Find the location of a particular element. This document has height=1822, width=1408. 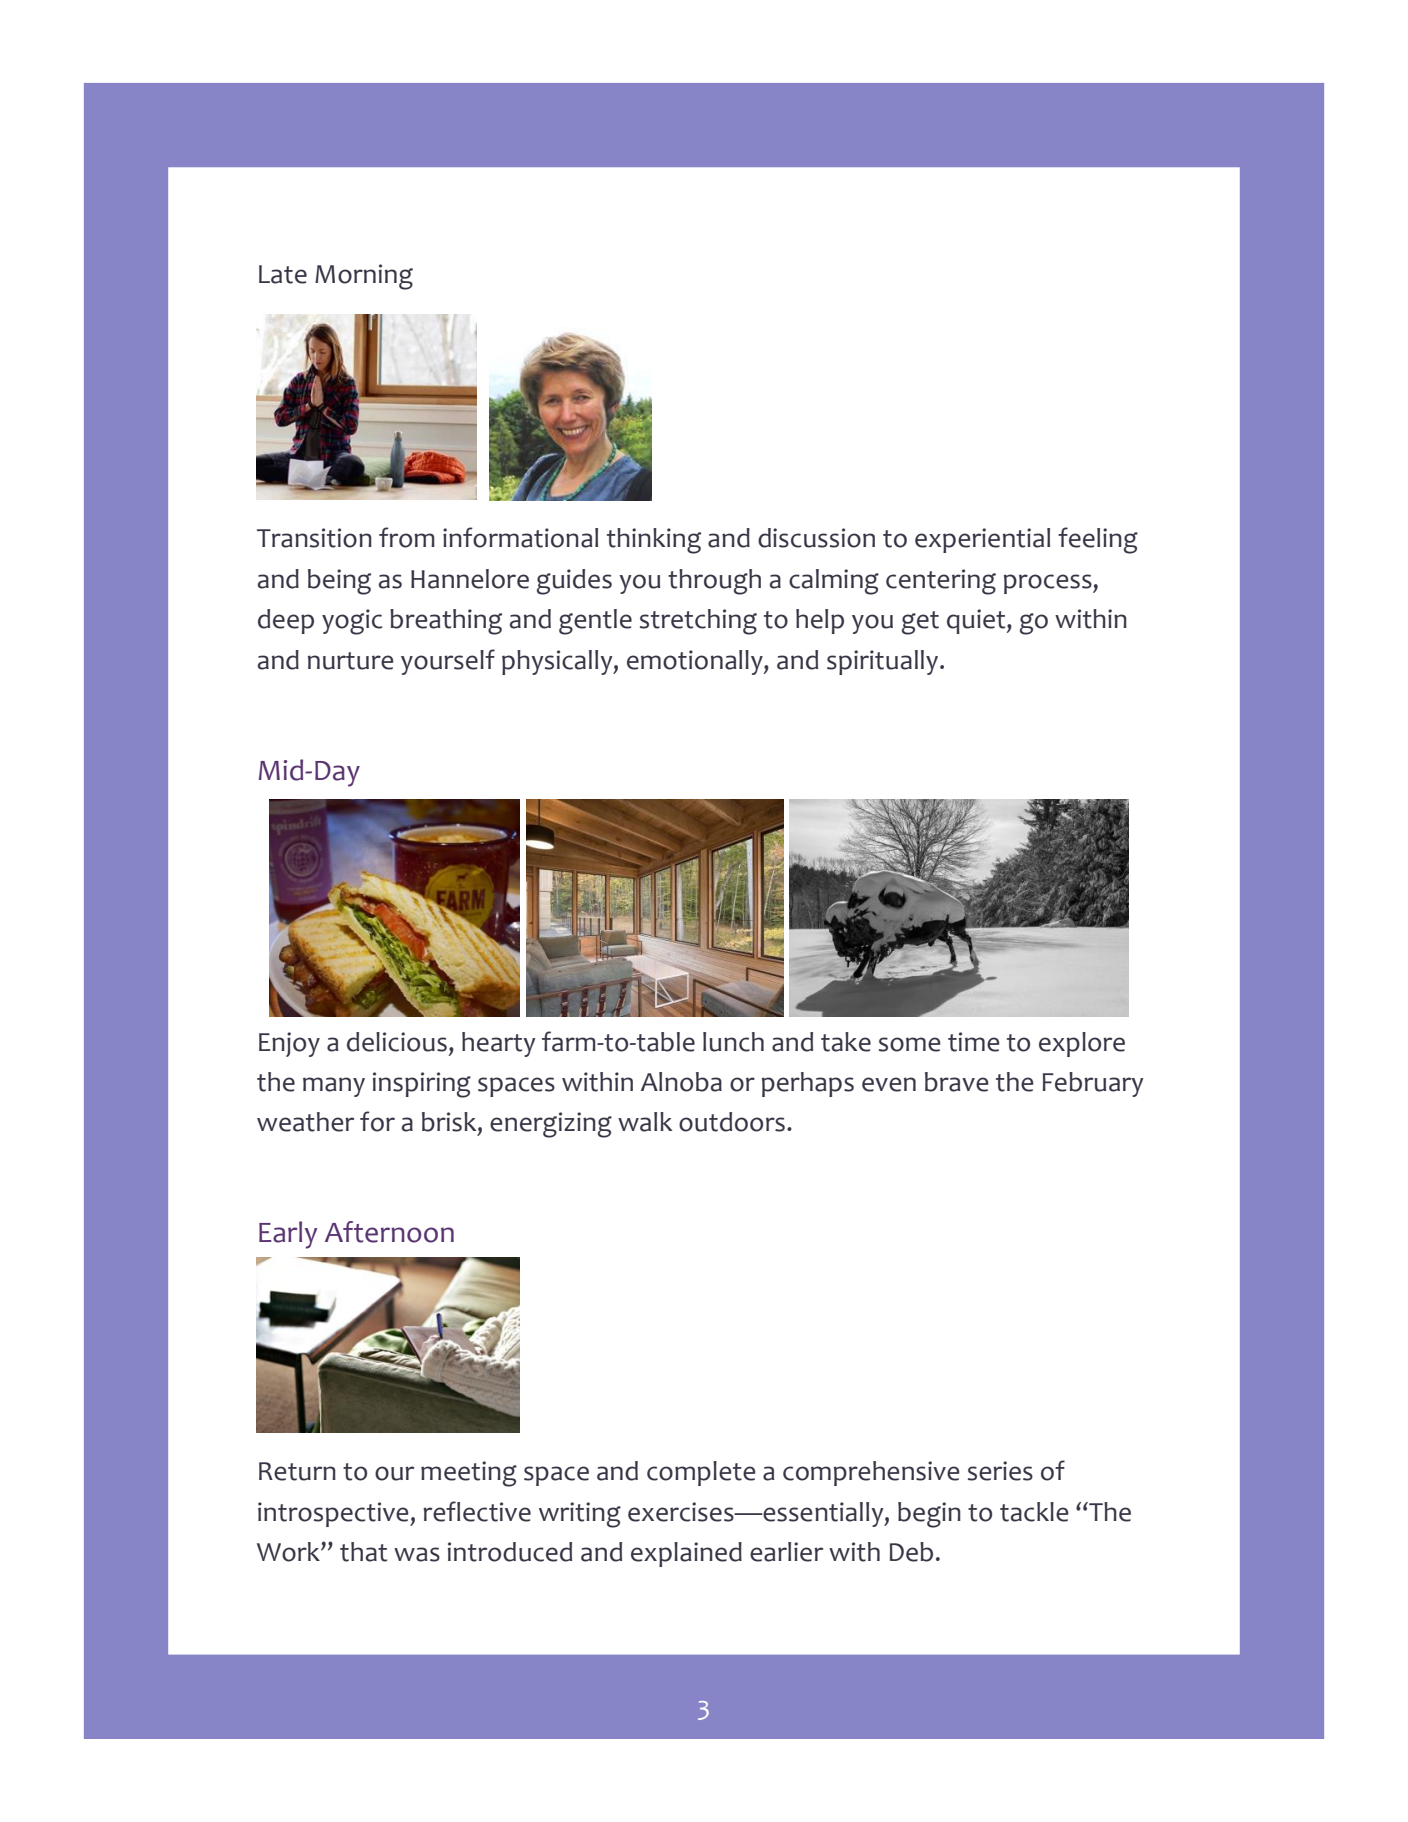

explained is located at coordinates (686, 1554).
